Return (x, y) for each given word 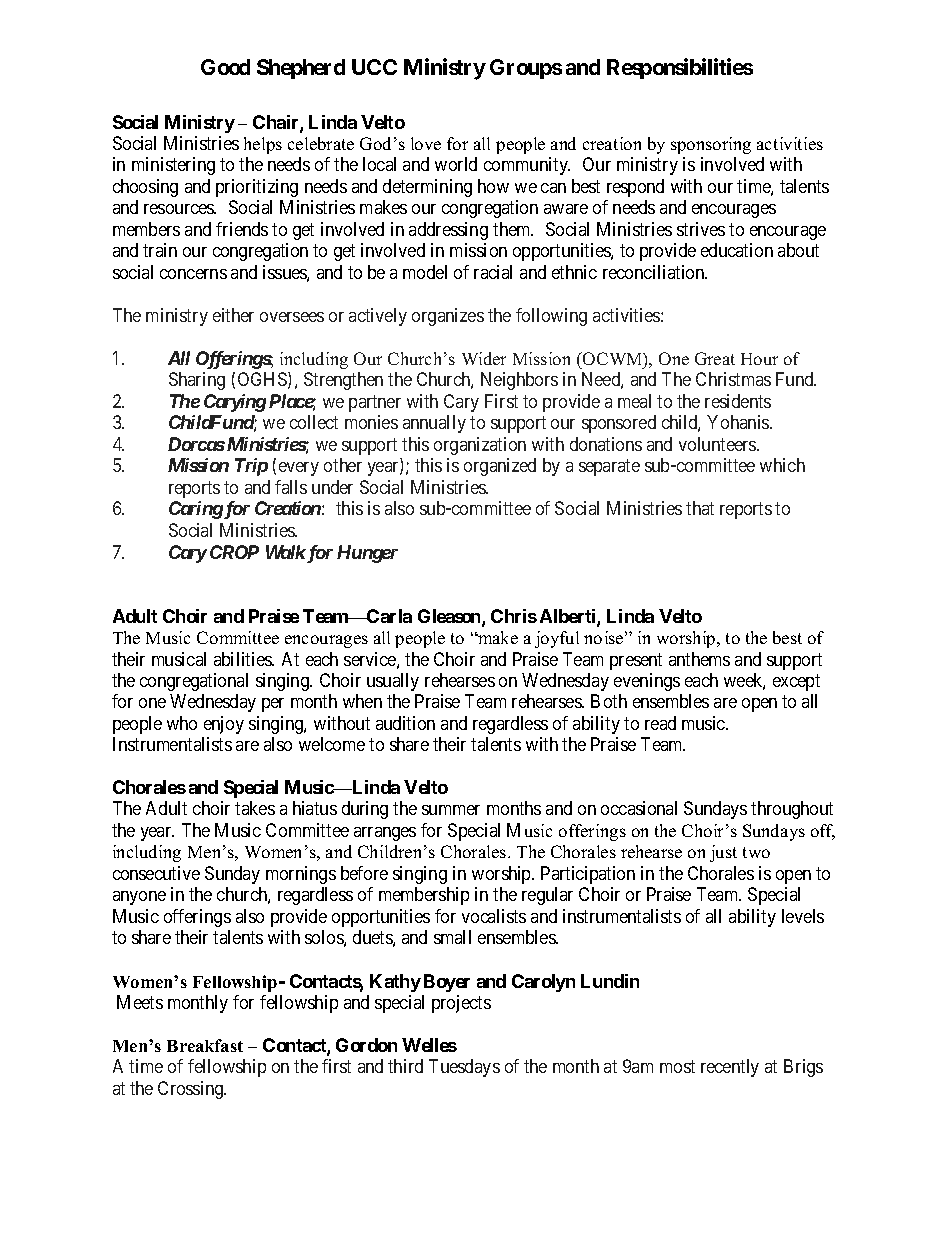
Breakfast (205, 1045)
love (426, 143)
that (700, 508)
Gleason (450, 617)
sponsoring (711, 145)
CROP (234, 552)
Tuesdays (464, 1068)
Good (225, 67)
